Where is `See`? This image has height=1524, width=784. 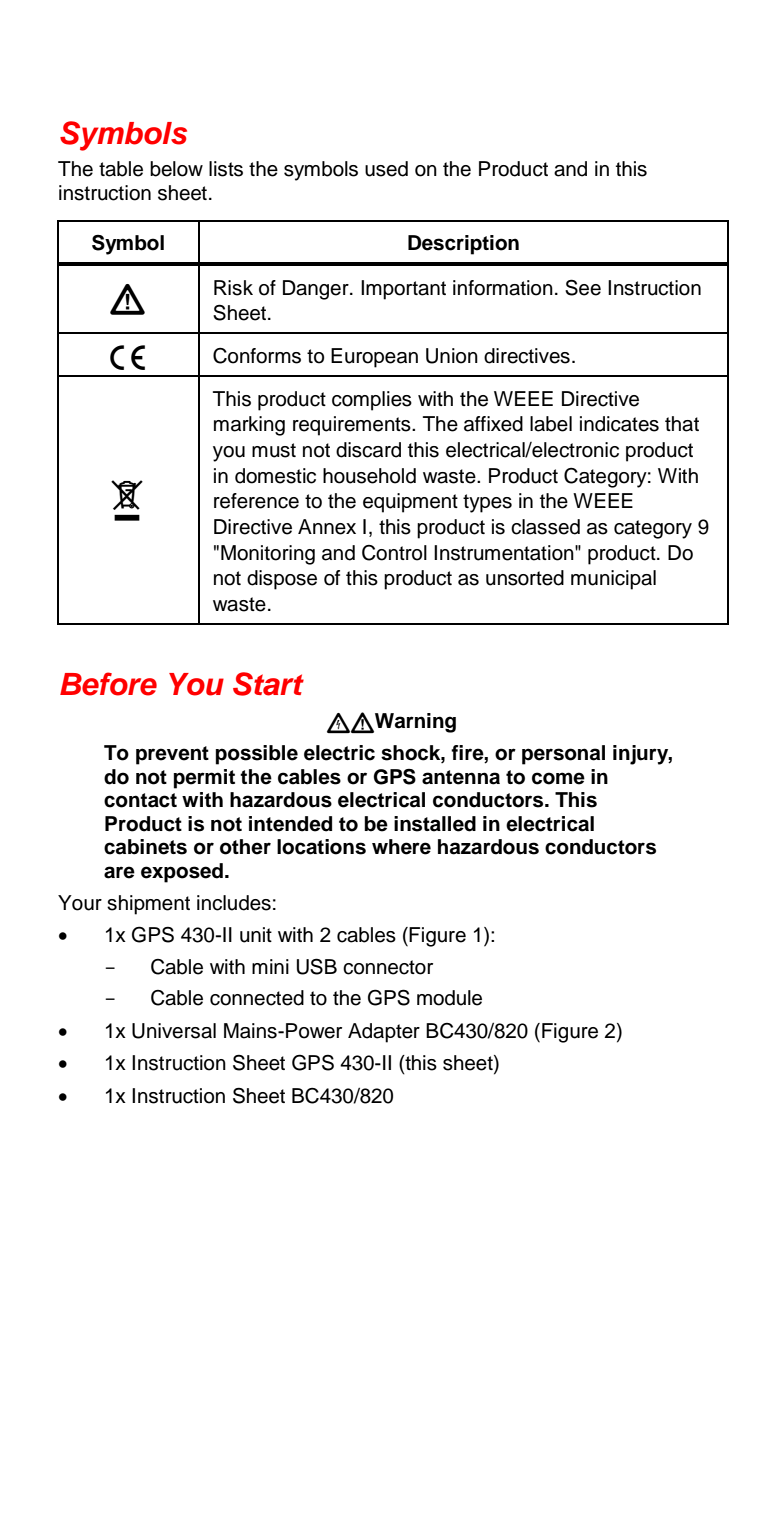 See is located at coordinates (583, 287).
